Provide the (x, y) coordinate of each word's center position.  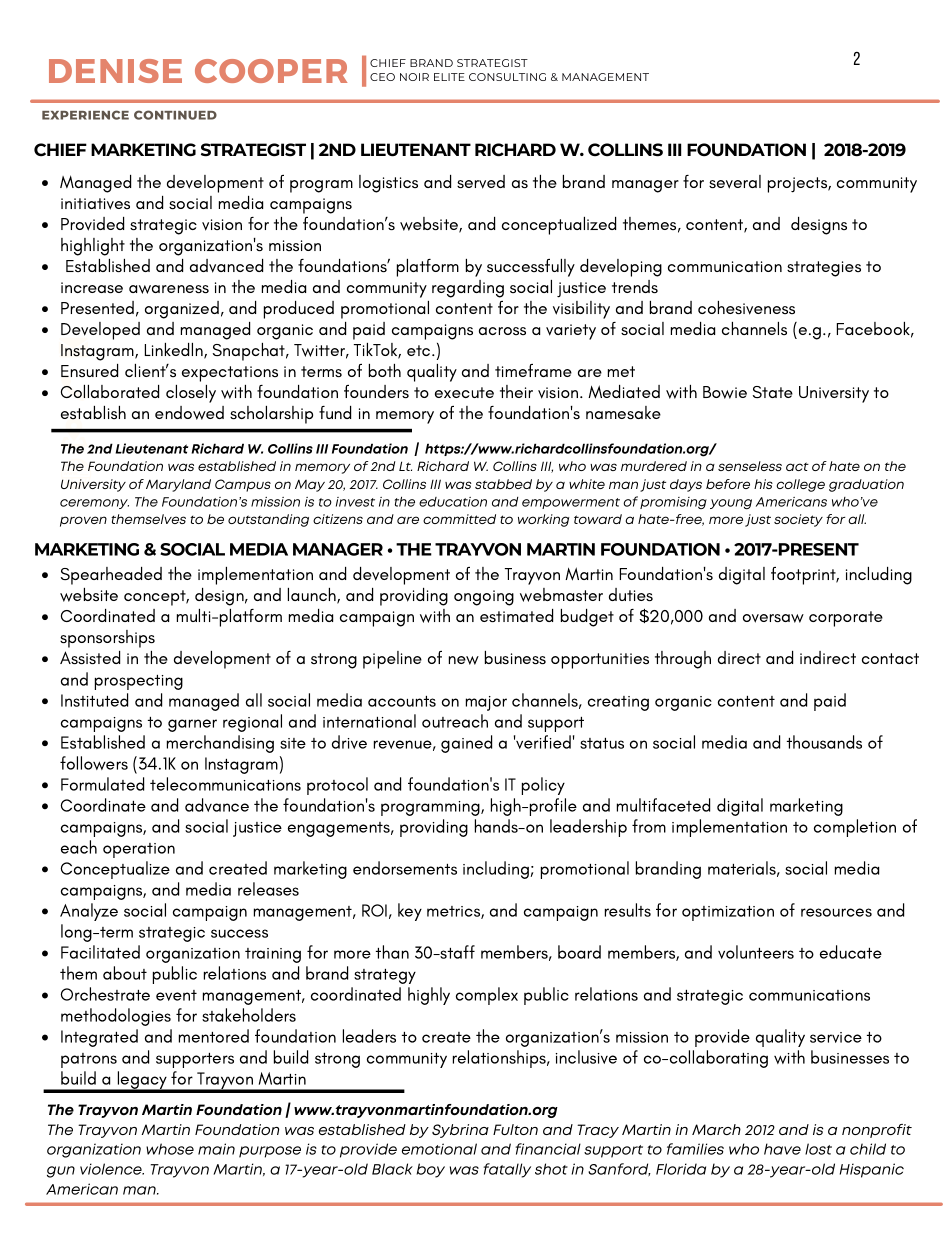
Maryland (178, 485)
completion (855, 828)
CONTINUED (175, 115)
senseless (750, 466)
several (735, 182)
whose (170, 1149)
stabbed (503, 484)
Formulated (102, 784)
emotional (439, 1149)
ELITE (449, 77)
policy (543, 786)
